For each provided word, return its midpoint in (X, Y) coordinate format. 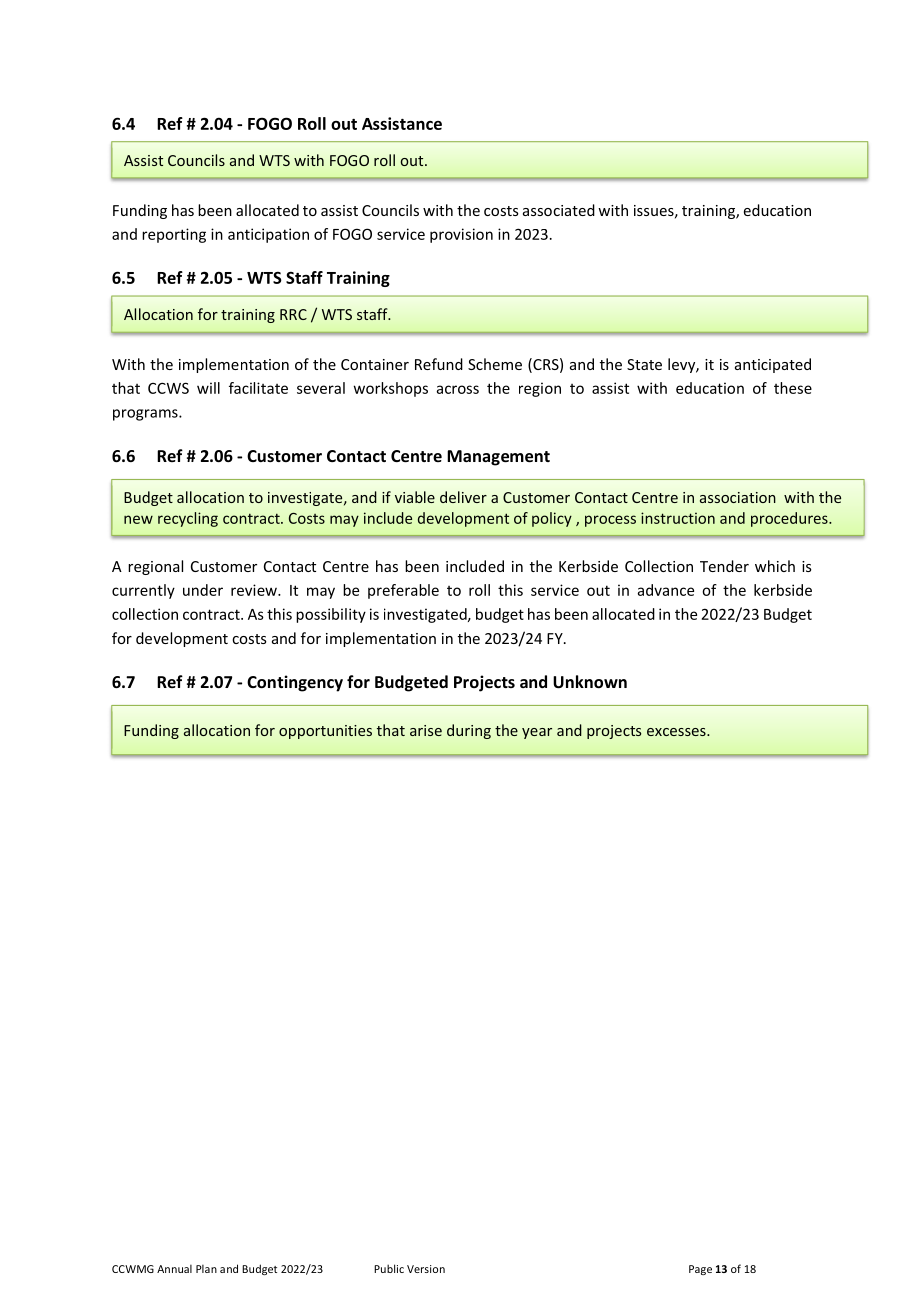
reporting (174, 235)
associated (559, 210)
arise (426, 730)
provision (461, 235)
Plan (206, 1268)
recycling (188, 519)
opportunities (325, 732)
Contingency (295, 683)
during (469, 731)
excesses (677, 732)
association (738, 497)
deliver (463, 497)
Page (700, 1270)
